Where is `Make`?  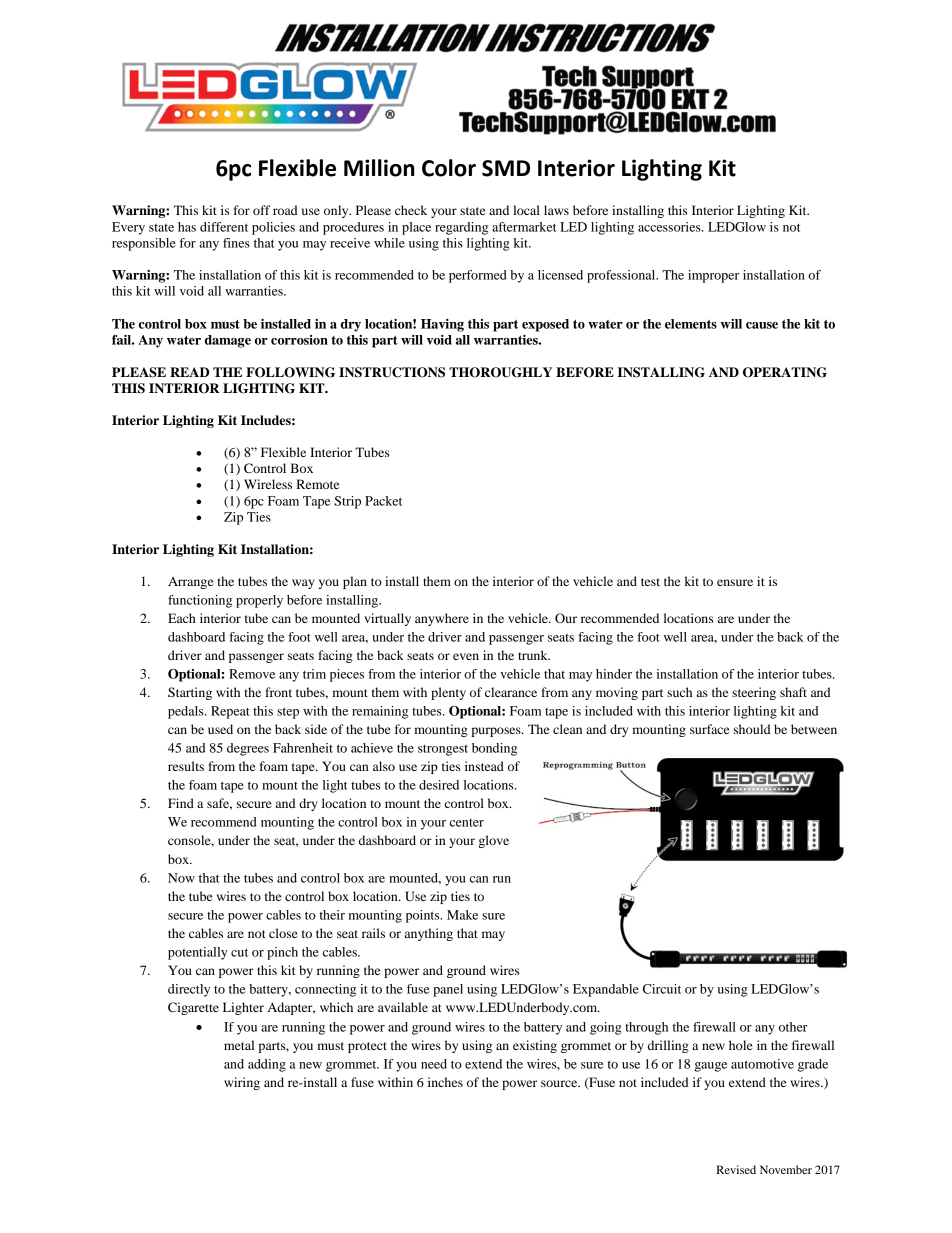
Make is located at coordinates (462, 915).
